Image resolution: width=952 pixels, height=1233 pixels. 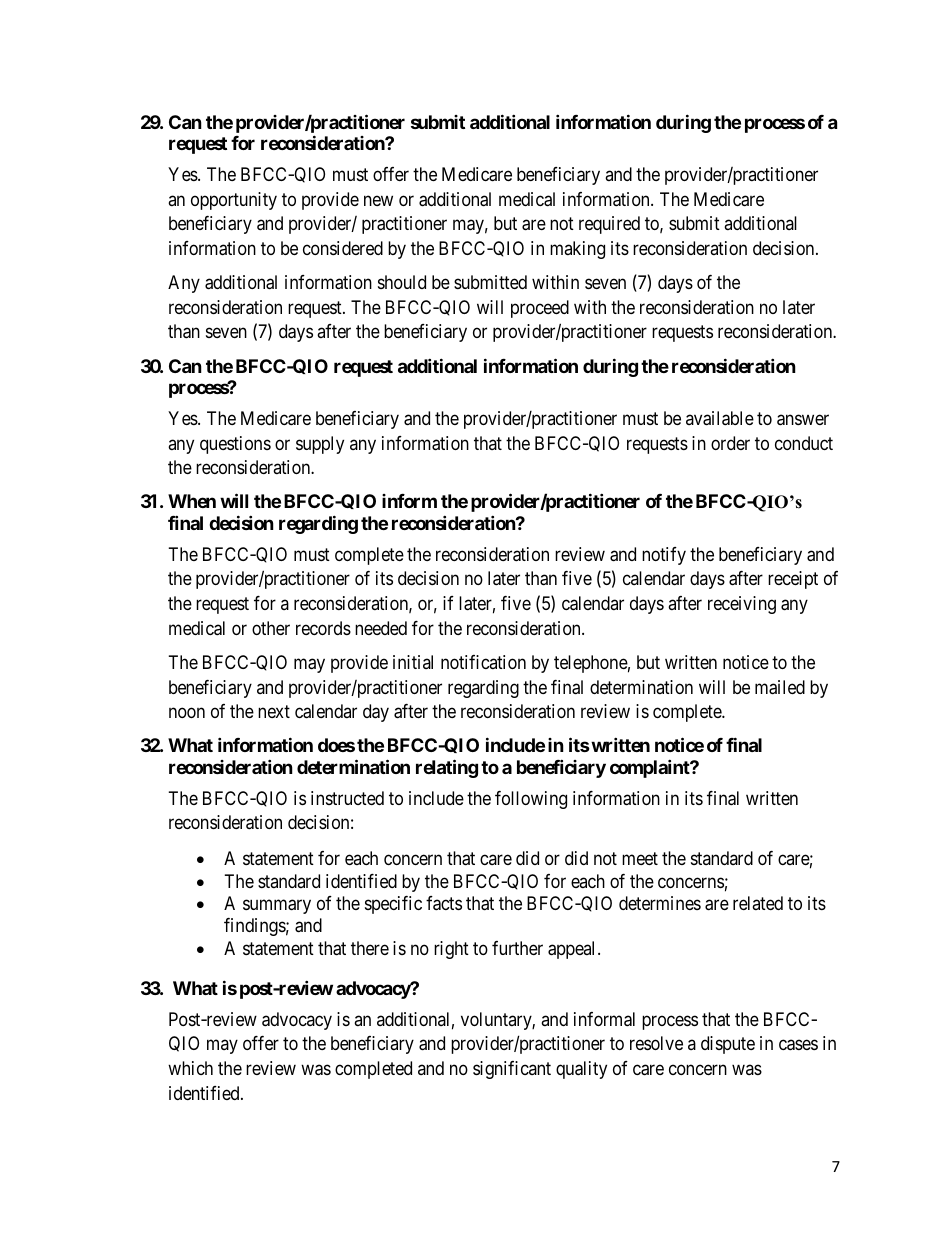 What do you see at coordinates (742, 605) in the screenshot?
I see `receiving` at bounding box center [742, 605].
